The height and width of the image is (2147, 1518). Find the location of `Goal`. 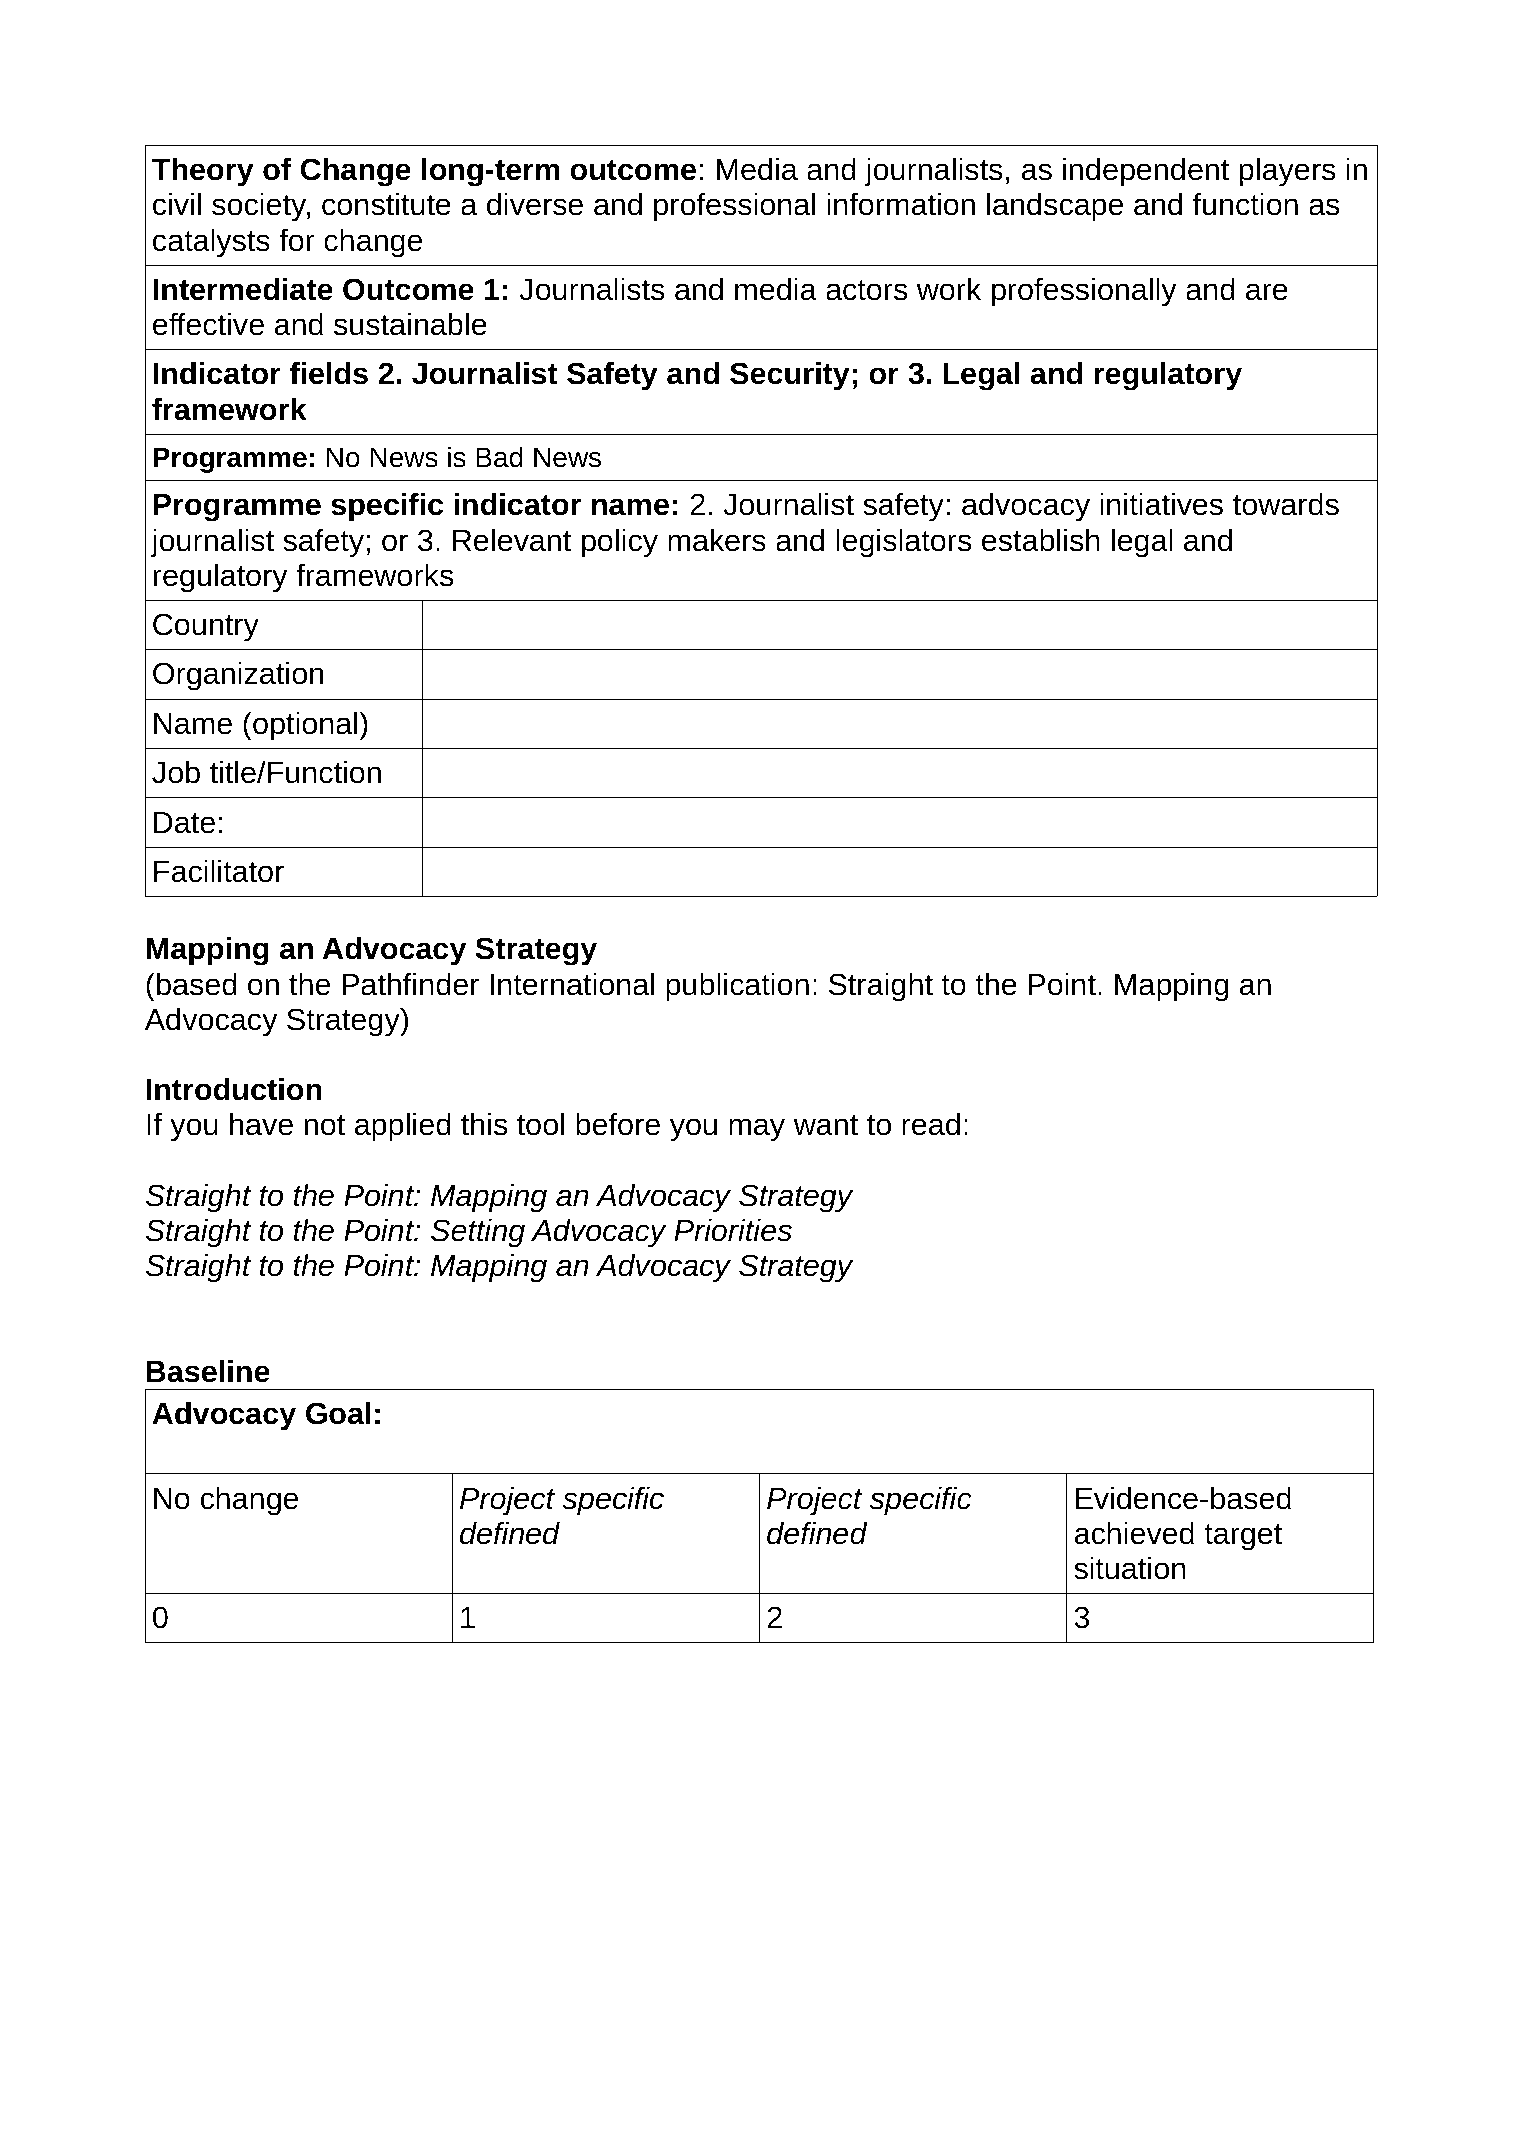

Goal is located at coordinates (338, 1413).
